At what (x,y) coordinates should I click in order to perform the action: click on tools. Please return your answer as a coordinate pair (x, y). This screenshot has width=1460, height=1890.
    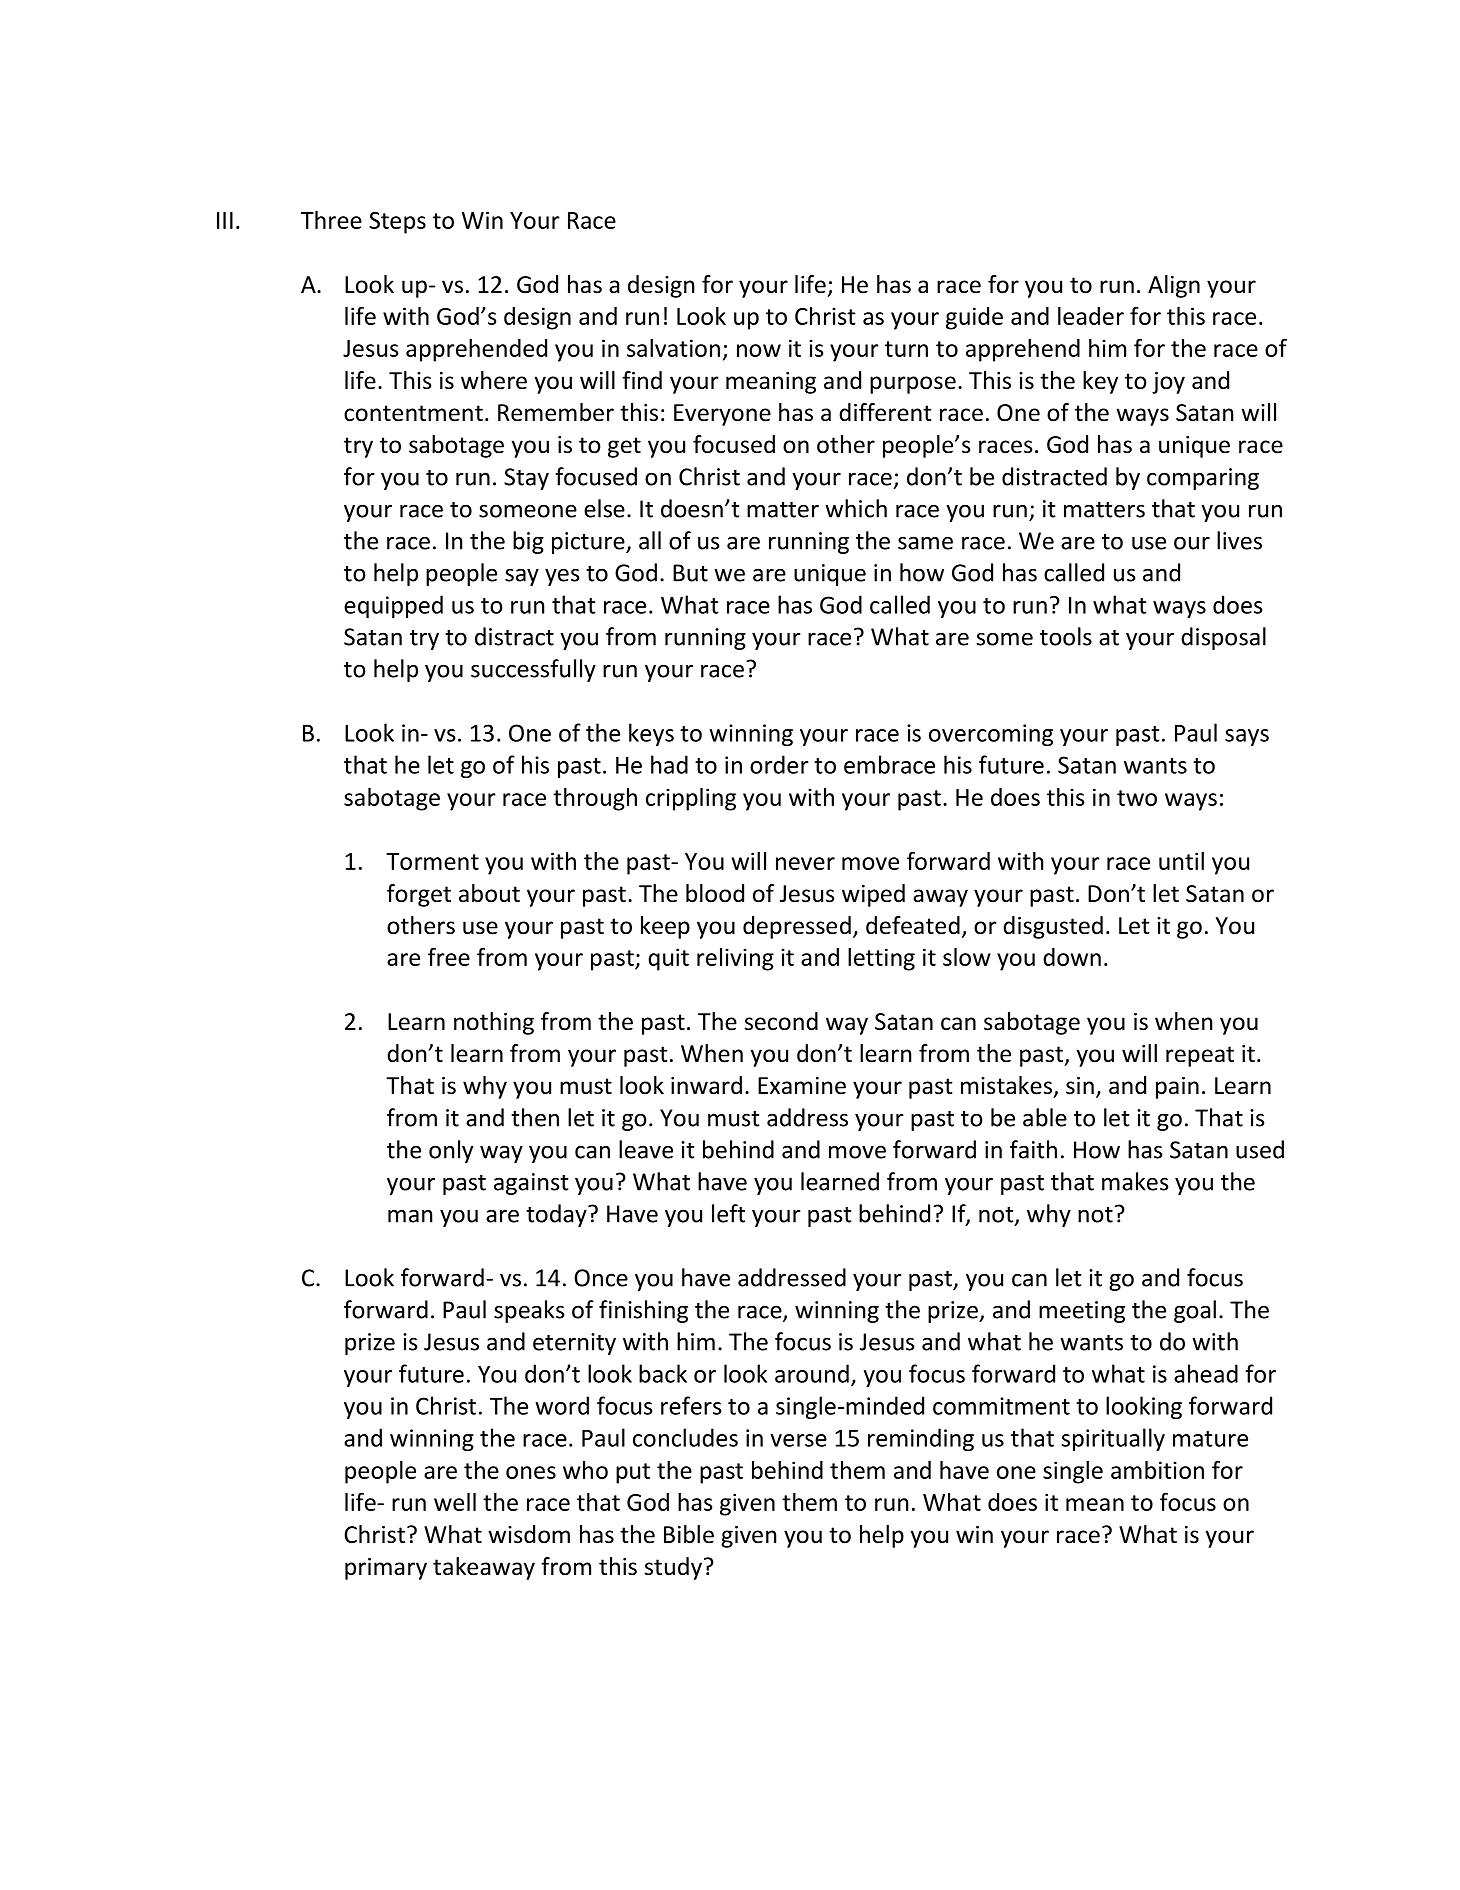
    Looking at the image, I should click on (1066, 636).
